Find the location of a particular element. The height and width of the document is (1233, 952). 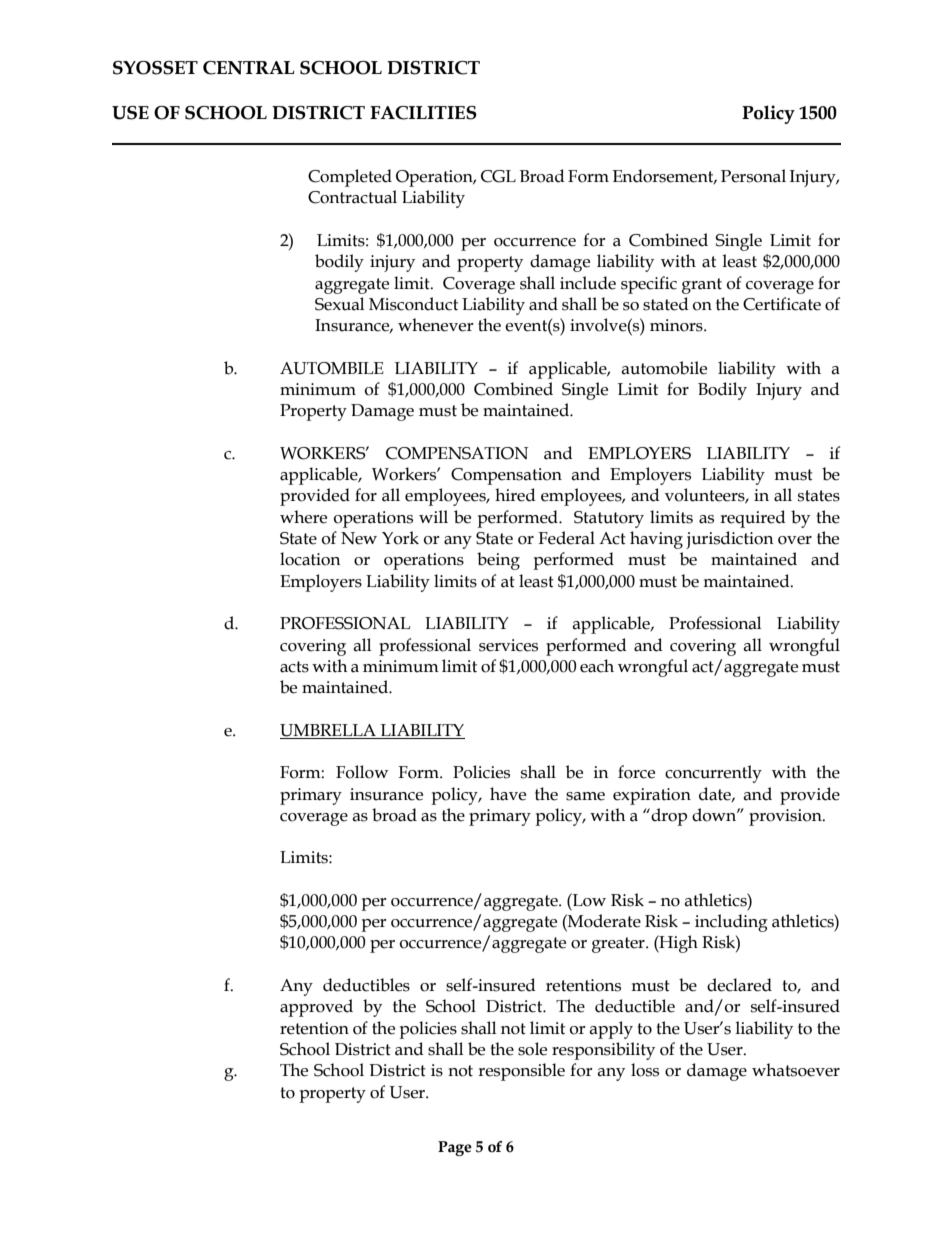

CGL is located at coordinates (498, 176).
